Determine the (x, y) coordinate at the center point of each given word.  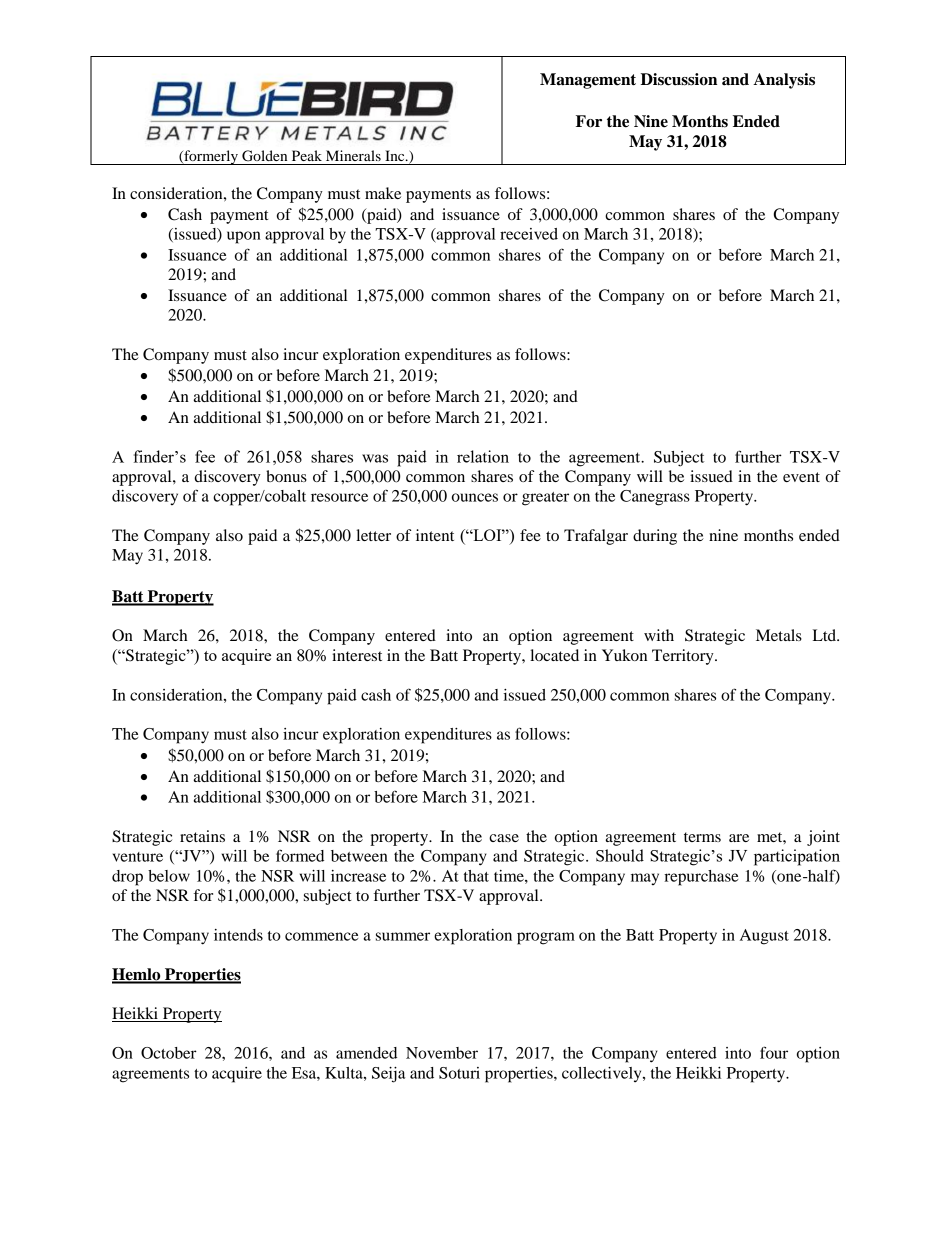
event (801, 477)
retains (202, 836)
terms (702, 837)
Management (588, 81)
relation (483, 456)
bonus (286, 476)
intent (435, 535)
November (442, 1053)
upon (244, 237)
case (504, 838)
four (774, 1052)
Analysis (784, 81)
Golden (264, 156)
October (169, 1053)
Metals (779, 635)
